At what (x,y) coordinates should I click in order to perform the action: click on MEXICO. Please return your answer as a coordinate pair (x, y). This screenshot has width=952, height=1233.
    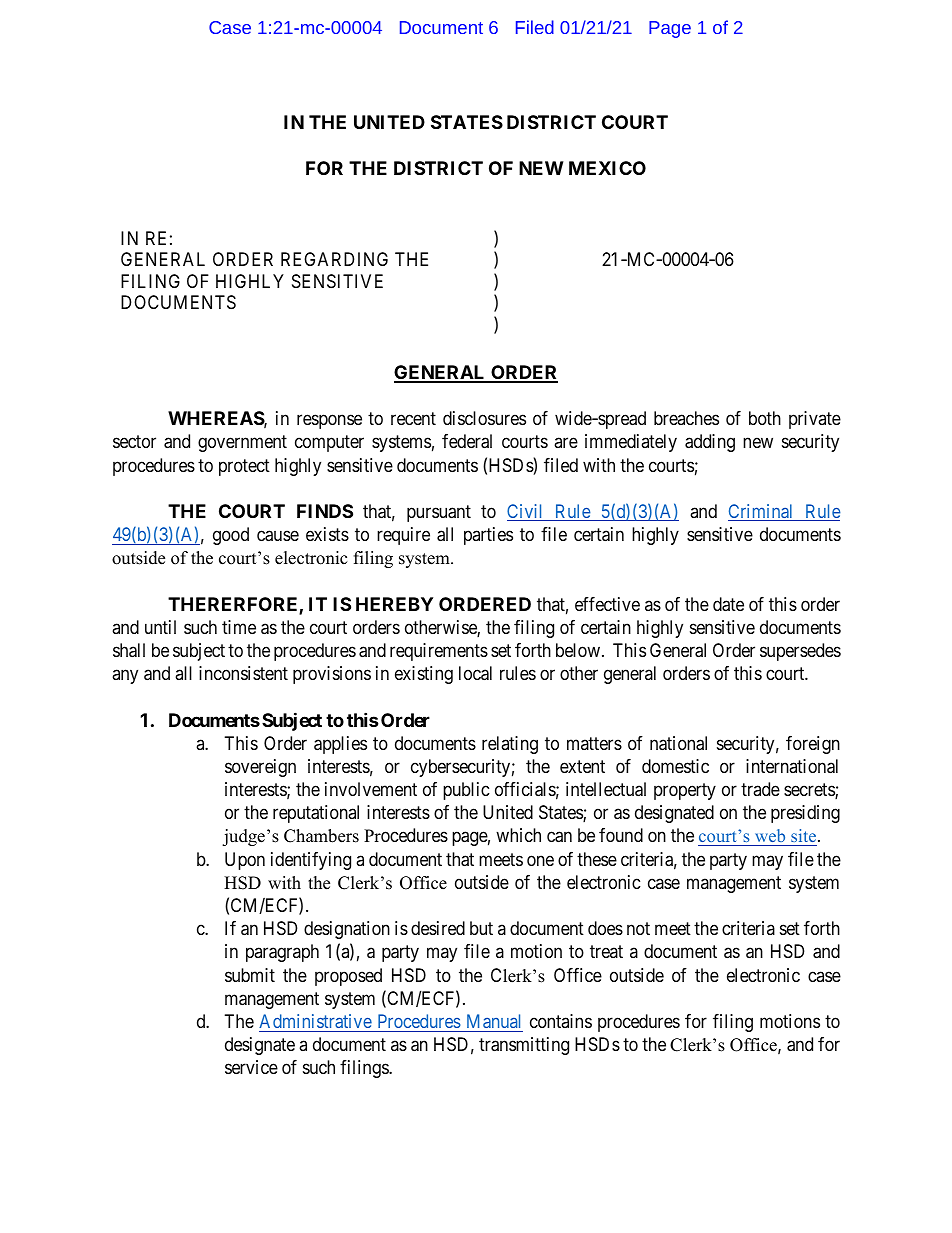
    Looking at the image, I should click on (607, 168).
